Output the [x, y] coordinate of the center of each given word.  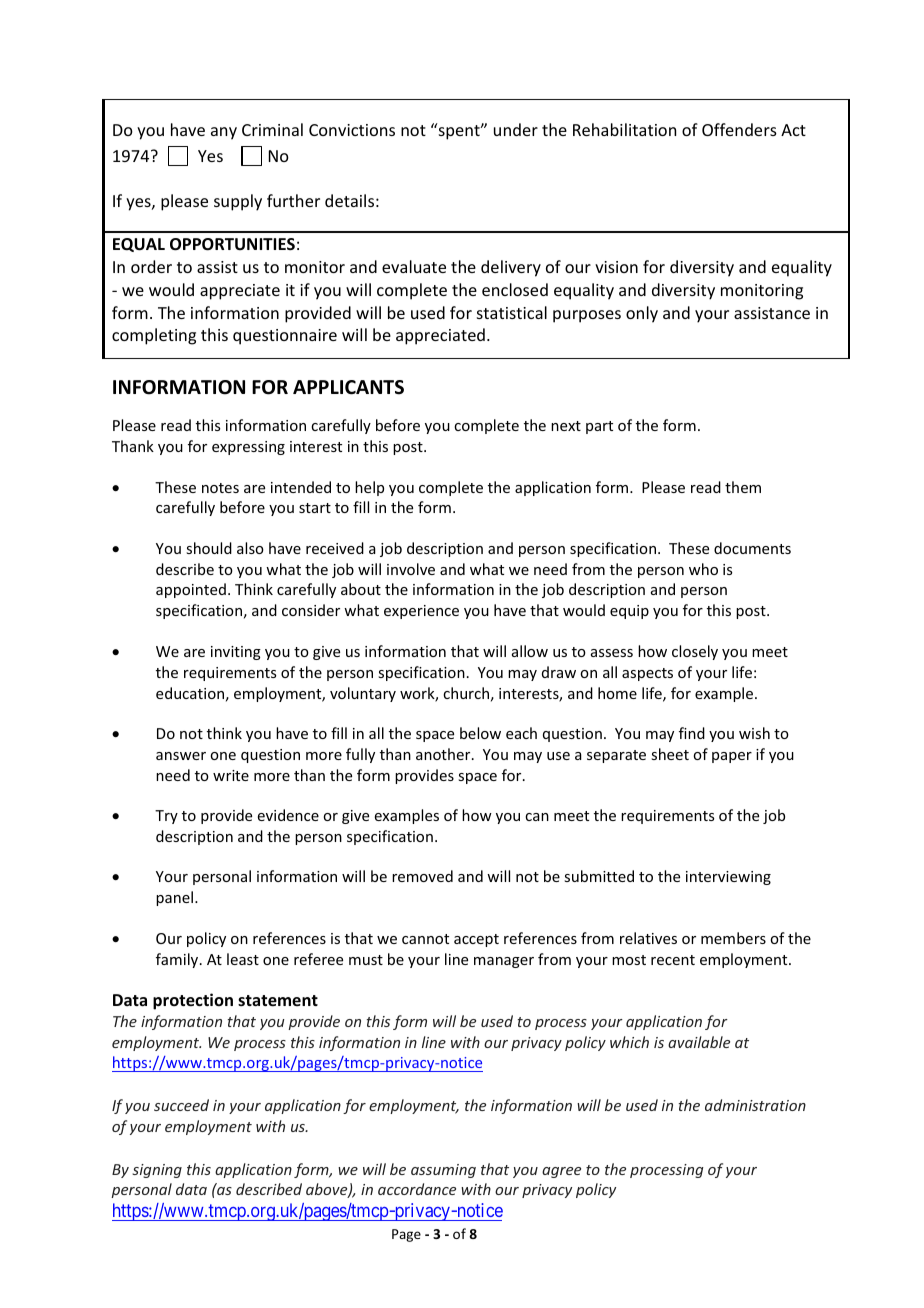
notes [220, 488]
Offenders [739, 129]
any [224, 133]
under [516, 129]
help [369, 488]
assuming [443, 1171]
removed [422, 876]
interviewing [728, 878]
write [231, 775]
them [743, 487]
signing [157, 1171]
